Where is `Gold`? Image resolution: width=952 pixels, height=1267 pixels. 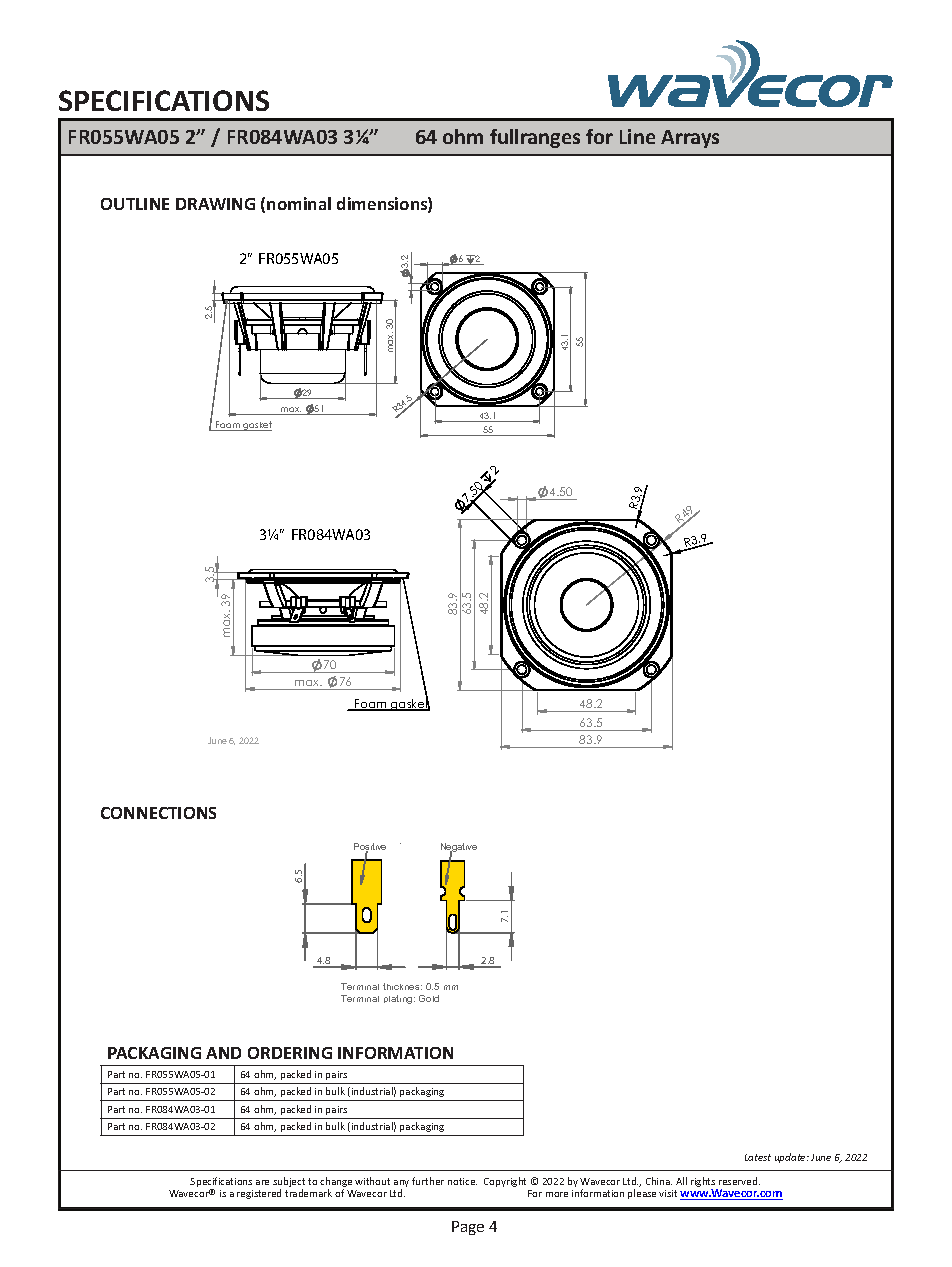 Gold is located at coordinates (429, 998).
